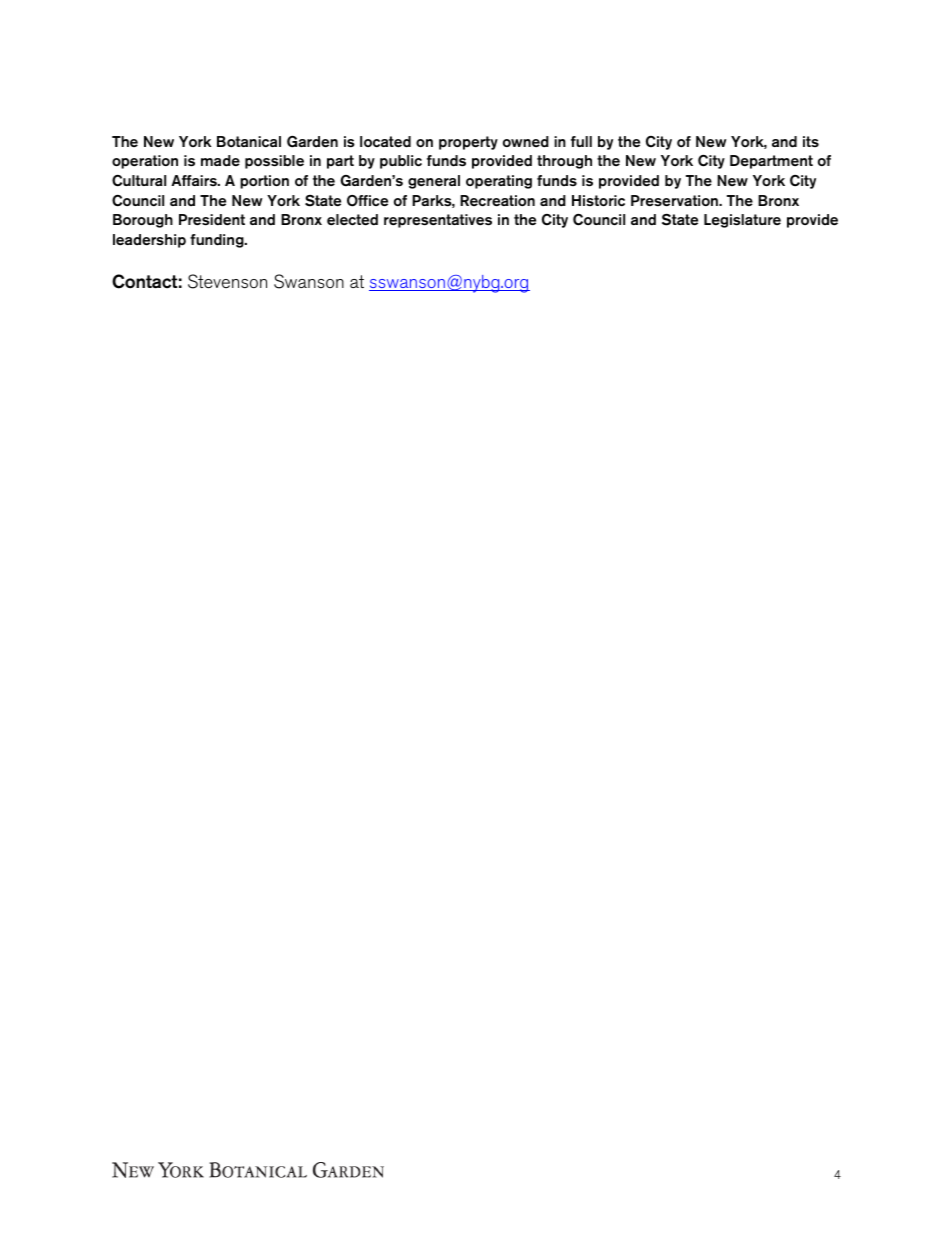 The image size is (952, 1233). I want to click on Preservation, so click(675, 201).
